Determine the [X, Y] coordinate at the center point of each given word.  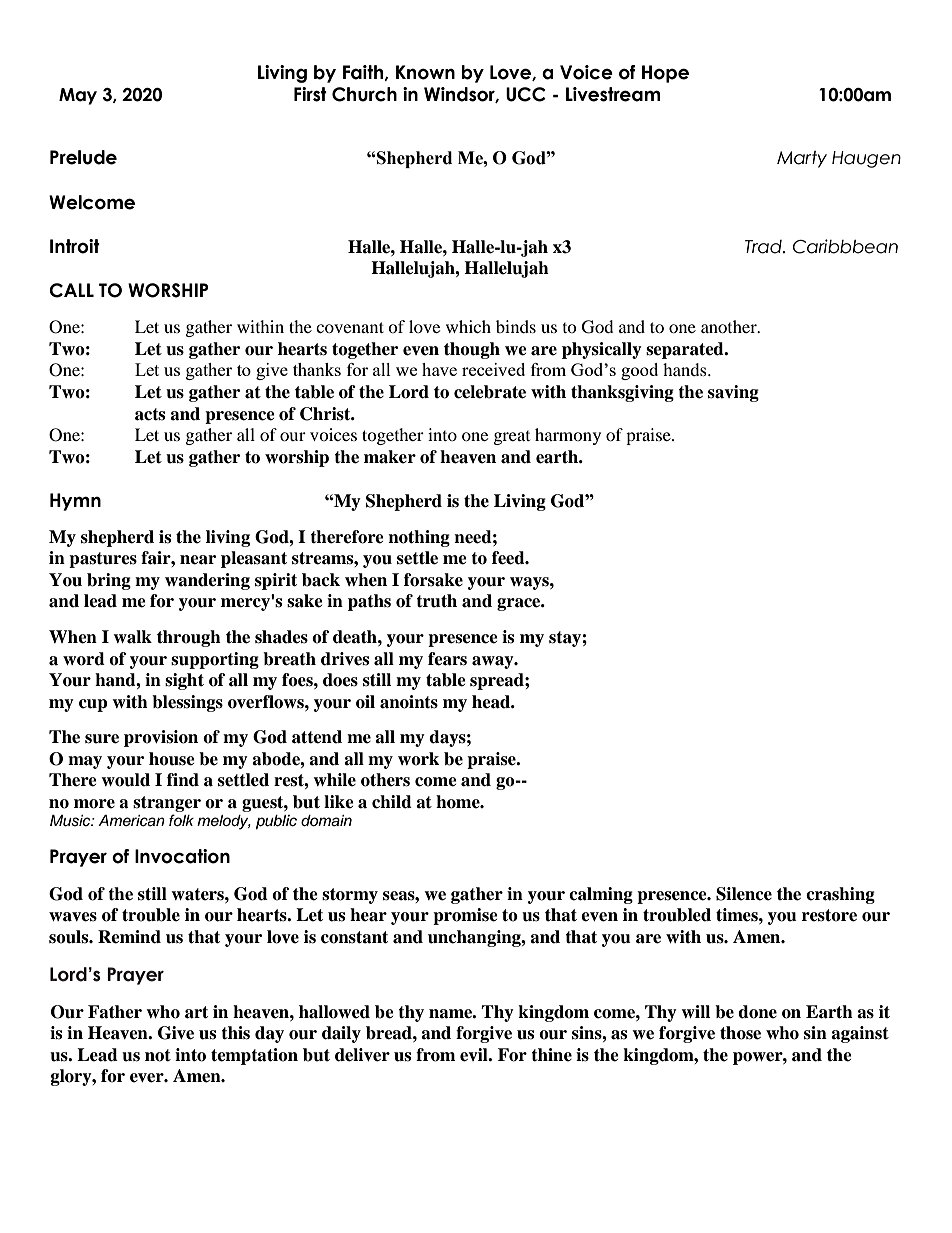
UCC [526, 94]
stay [566, 639]
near [198, 560]
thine [551, 1055]
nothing [419, 538]
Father [115, 1012]
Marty [802, 159]
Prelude [83, 157]
